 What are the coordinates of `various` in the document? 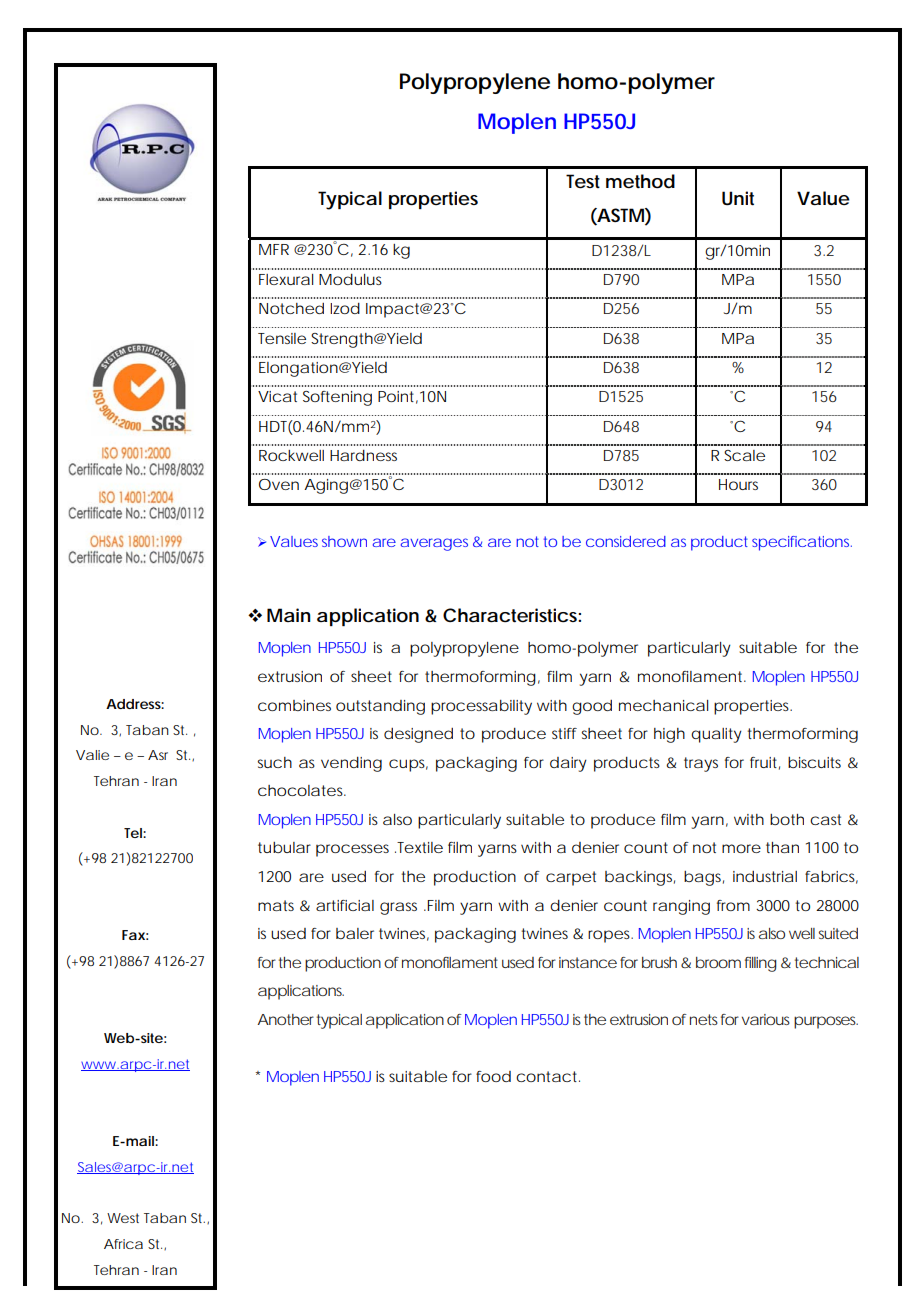 It's located at (766, 1019).
